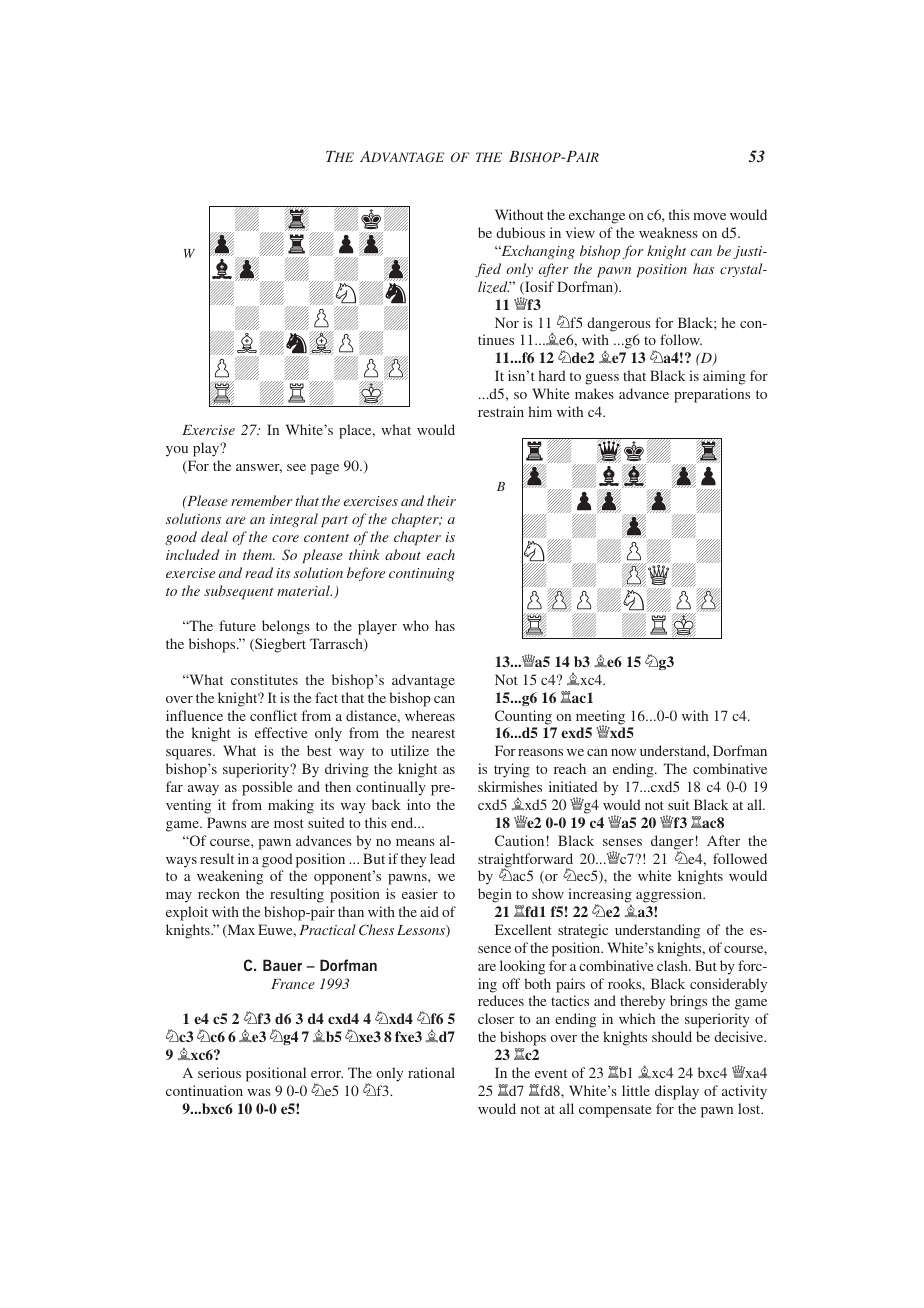 This image has height=1308, width=924. I want to click on deal, so click(214, 536).
